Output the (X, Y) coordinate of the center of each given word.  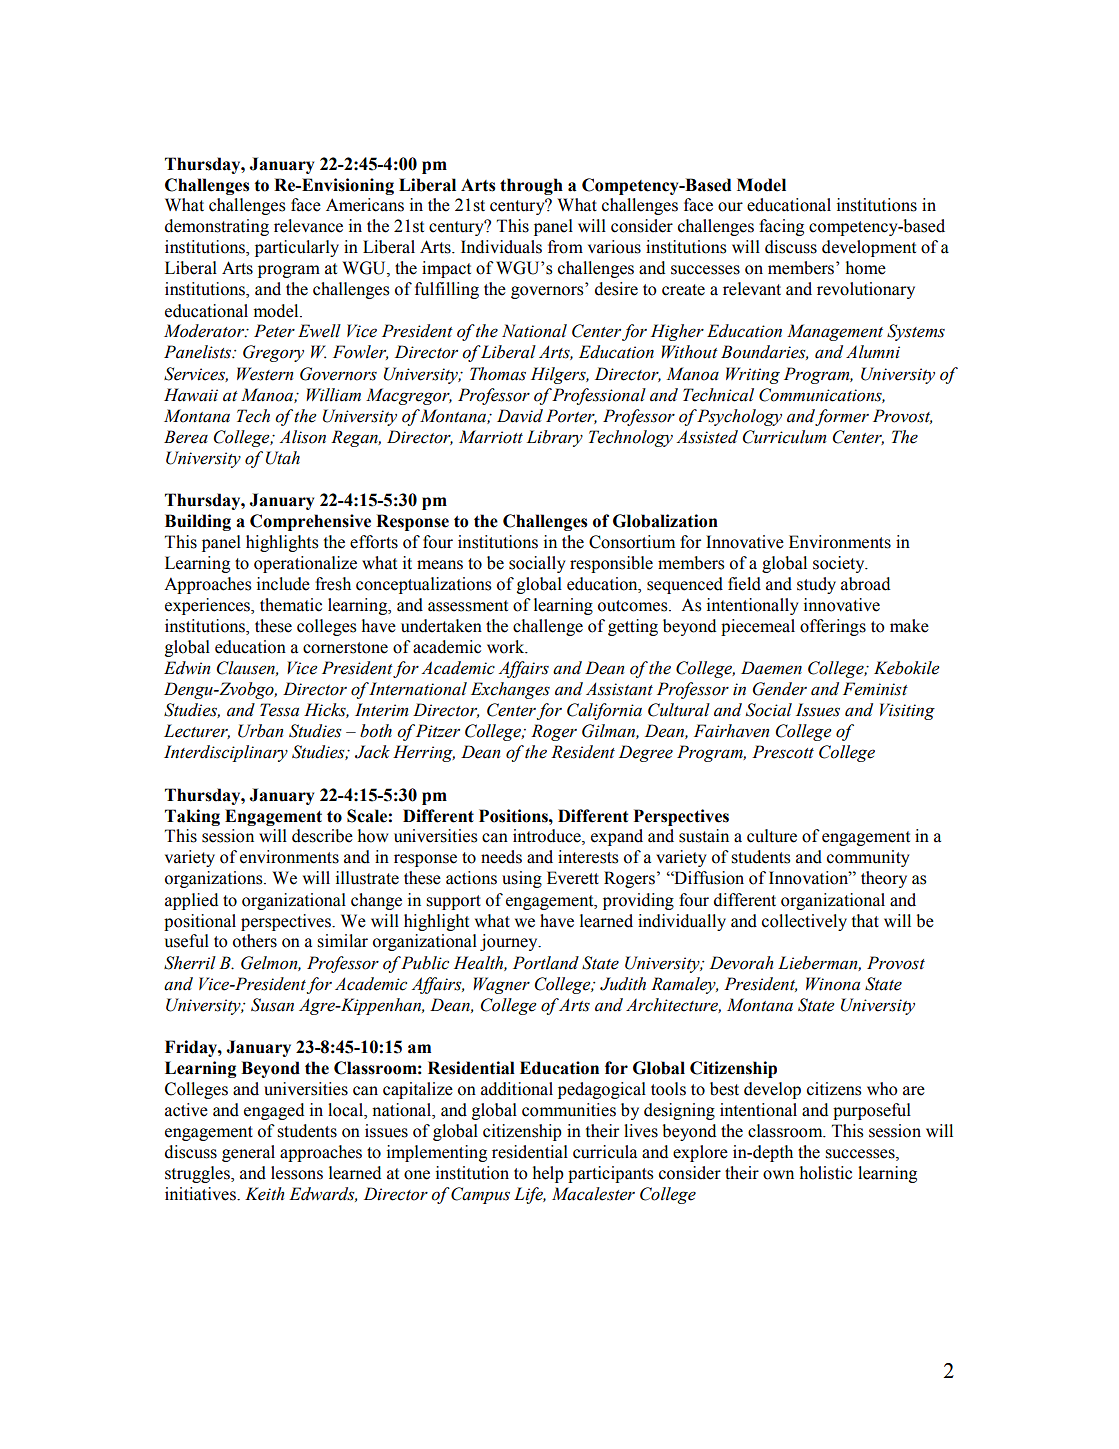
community (868, 858)
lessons (297, 1173)
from (565, 247)
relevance (308, 226)
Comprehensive (310, 522)
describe (322, 836)
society (840, 564)
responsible (611, 564)
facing (781, 227)
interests (588, 857)
